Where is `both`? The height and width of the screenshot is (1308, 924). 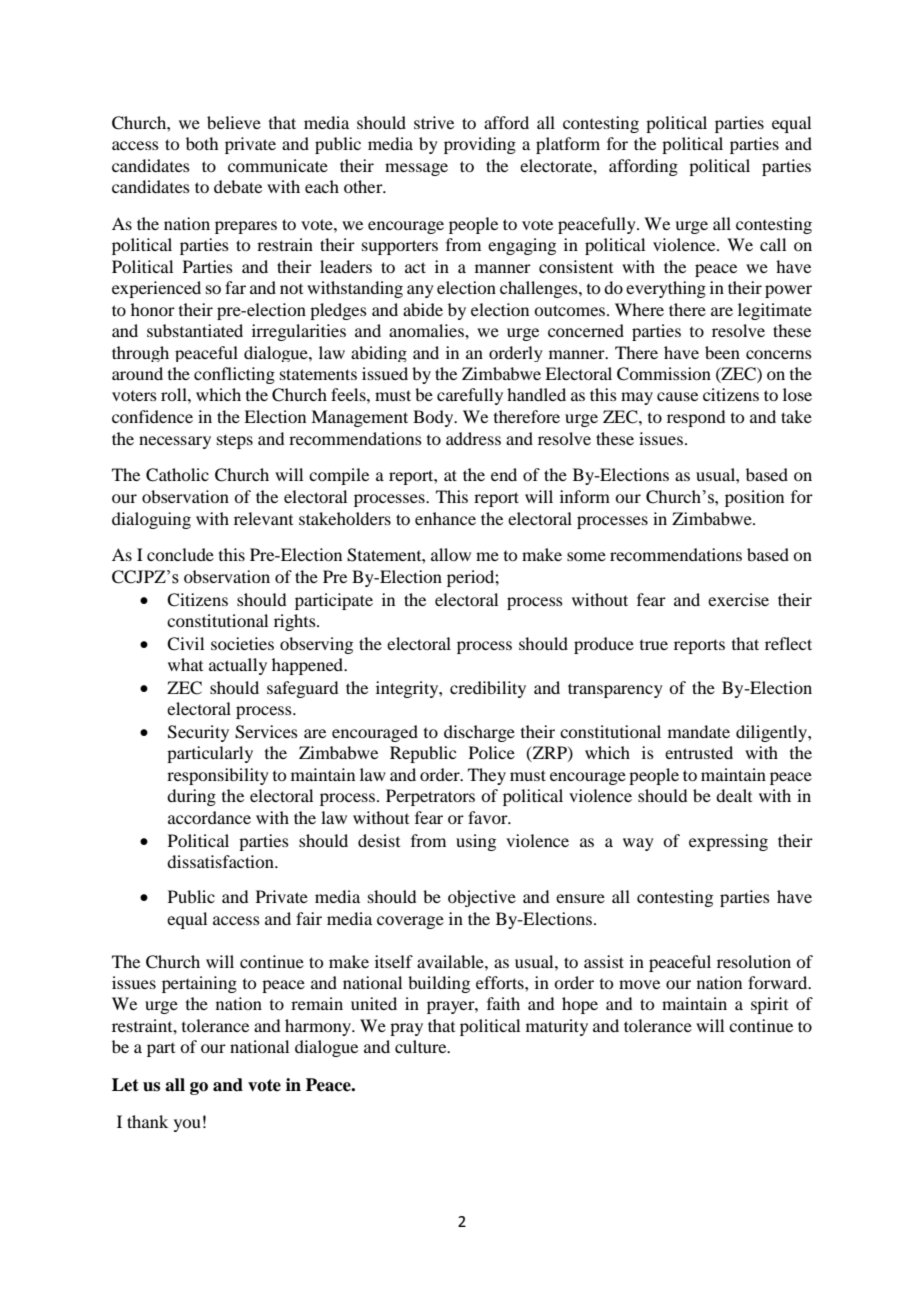 both is located at coordinates (202, 143).
